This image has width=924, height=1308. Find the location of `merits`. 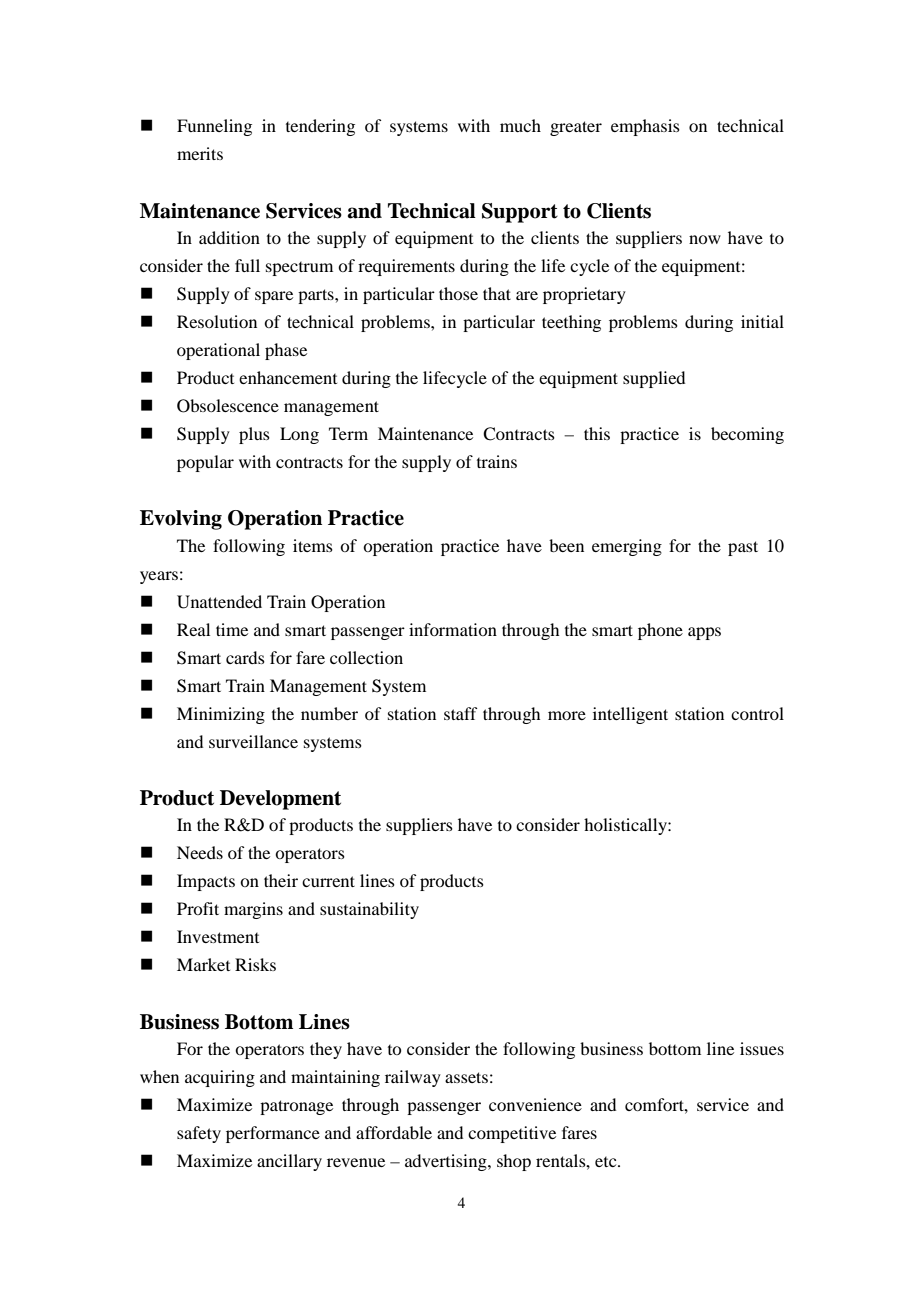

merits is located at coordinates (200, 153).
